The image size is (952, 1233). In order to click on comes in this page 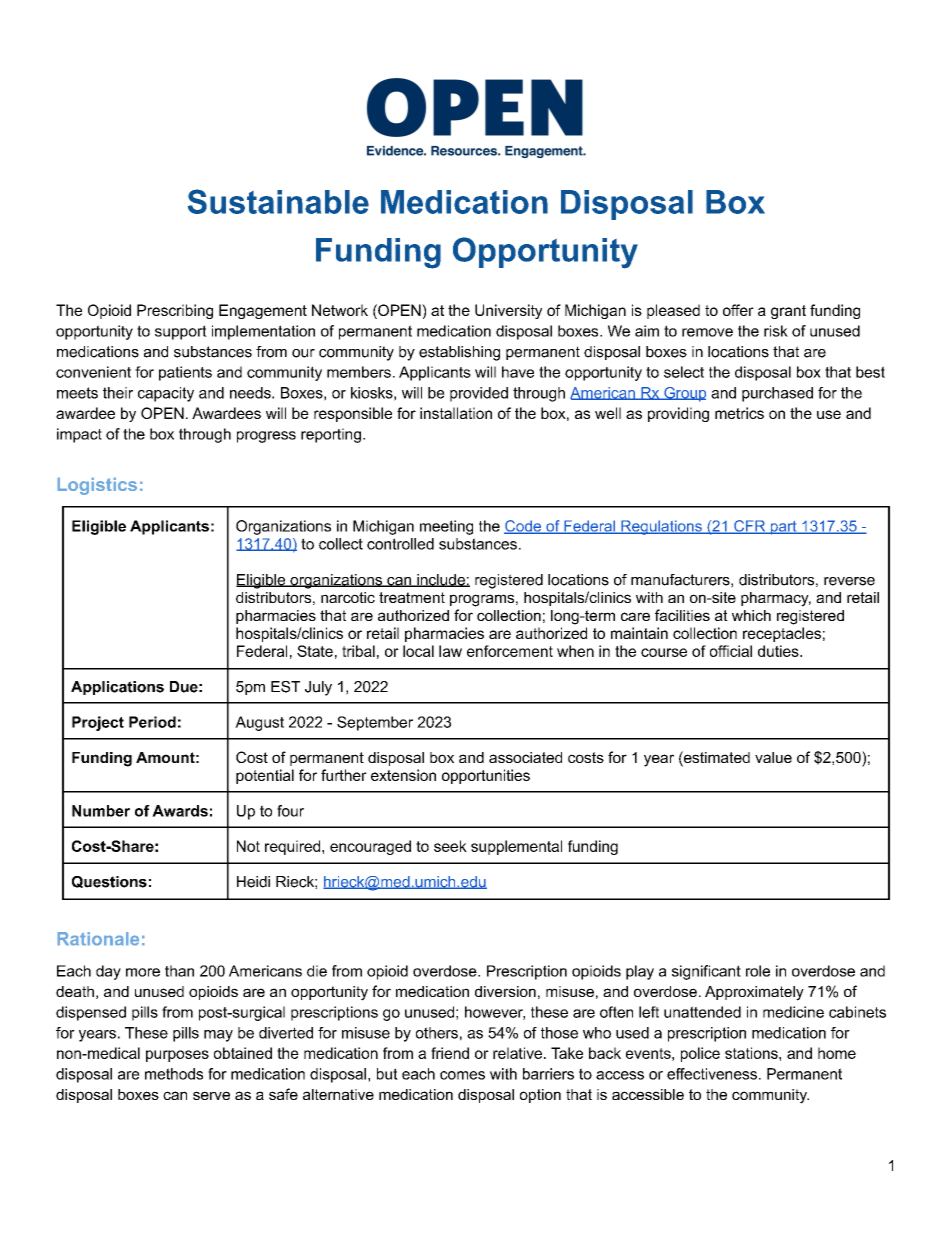, I will do `click(462, 1075)`.
